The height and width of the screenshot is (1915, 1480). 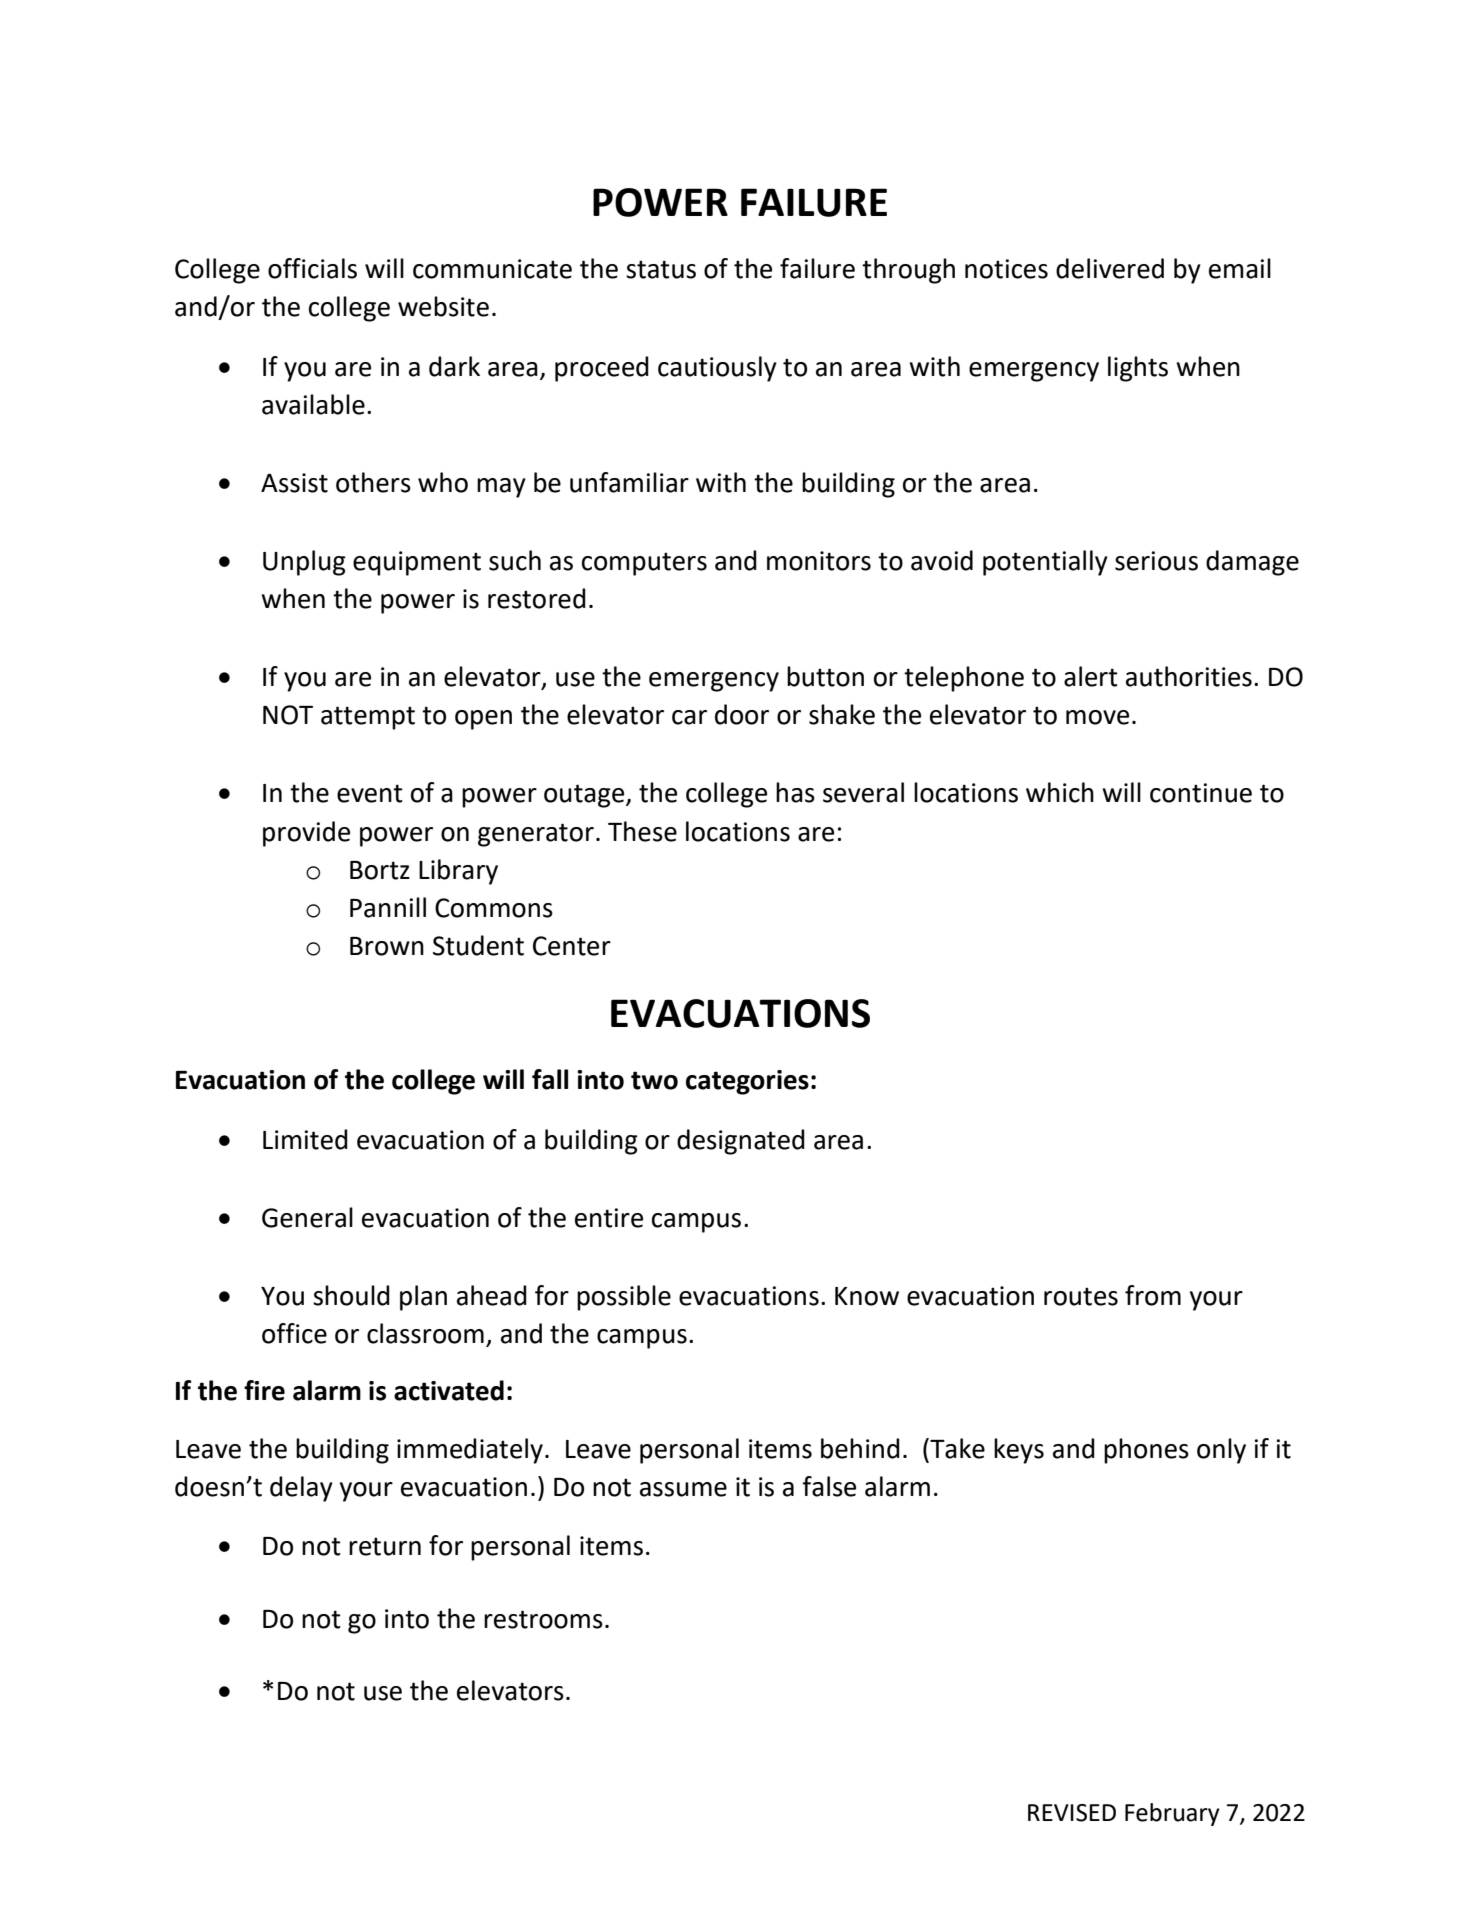 What do you see at coordinates (741, 1142) in the screenshot?
I see `designated` at bounding box center [741, 1142].
